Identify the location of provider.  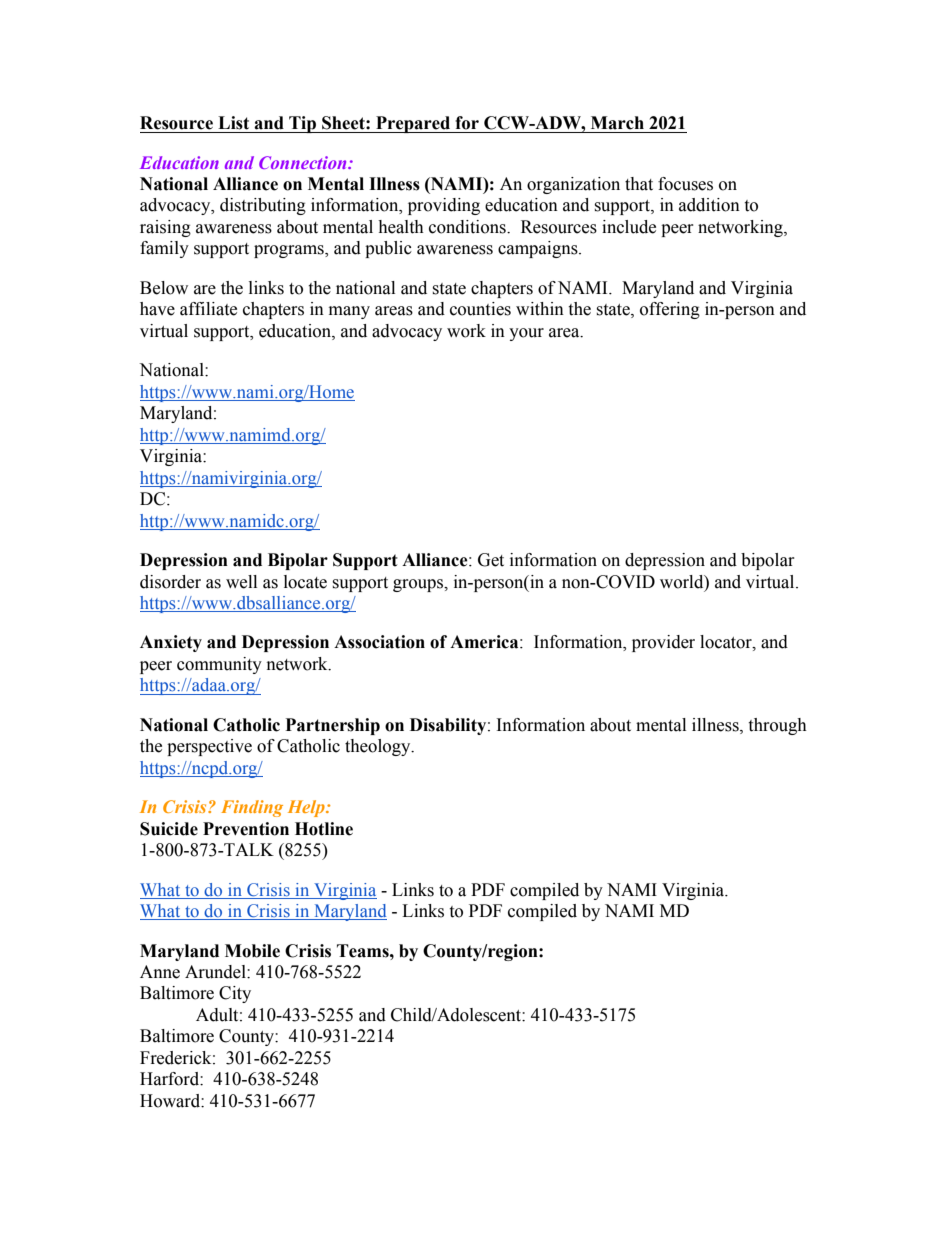
(663, 643).
